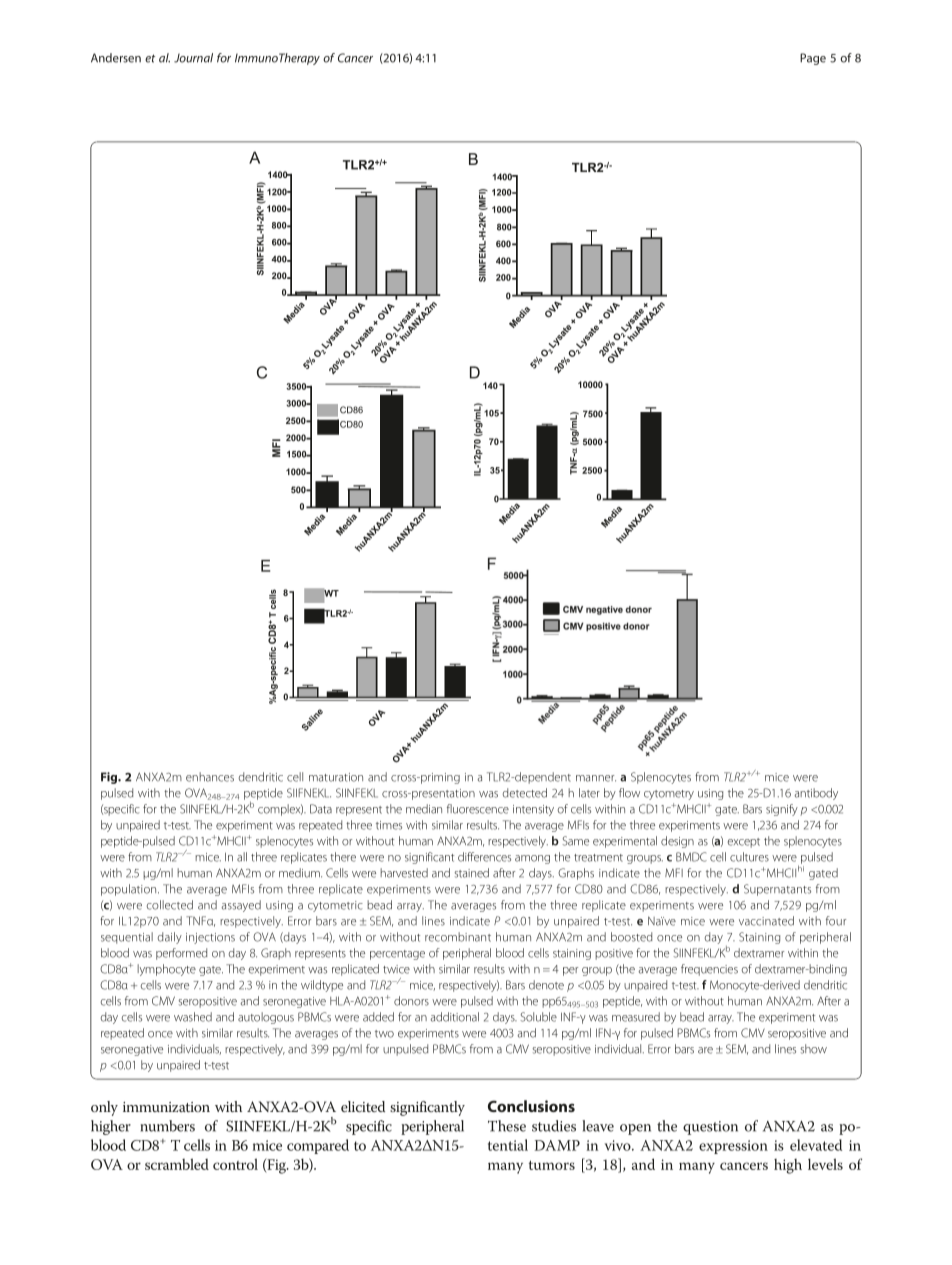 Image resolution: width=952 pixels, height=1265 pixels. What do you see at coordinates (116, 58) in the screenshot?
I see `Andersen` at bounding box center [116, 58].
